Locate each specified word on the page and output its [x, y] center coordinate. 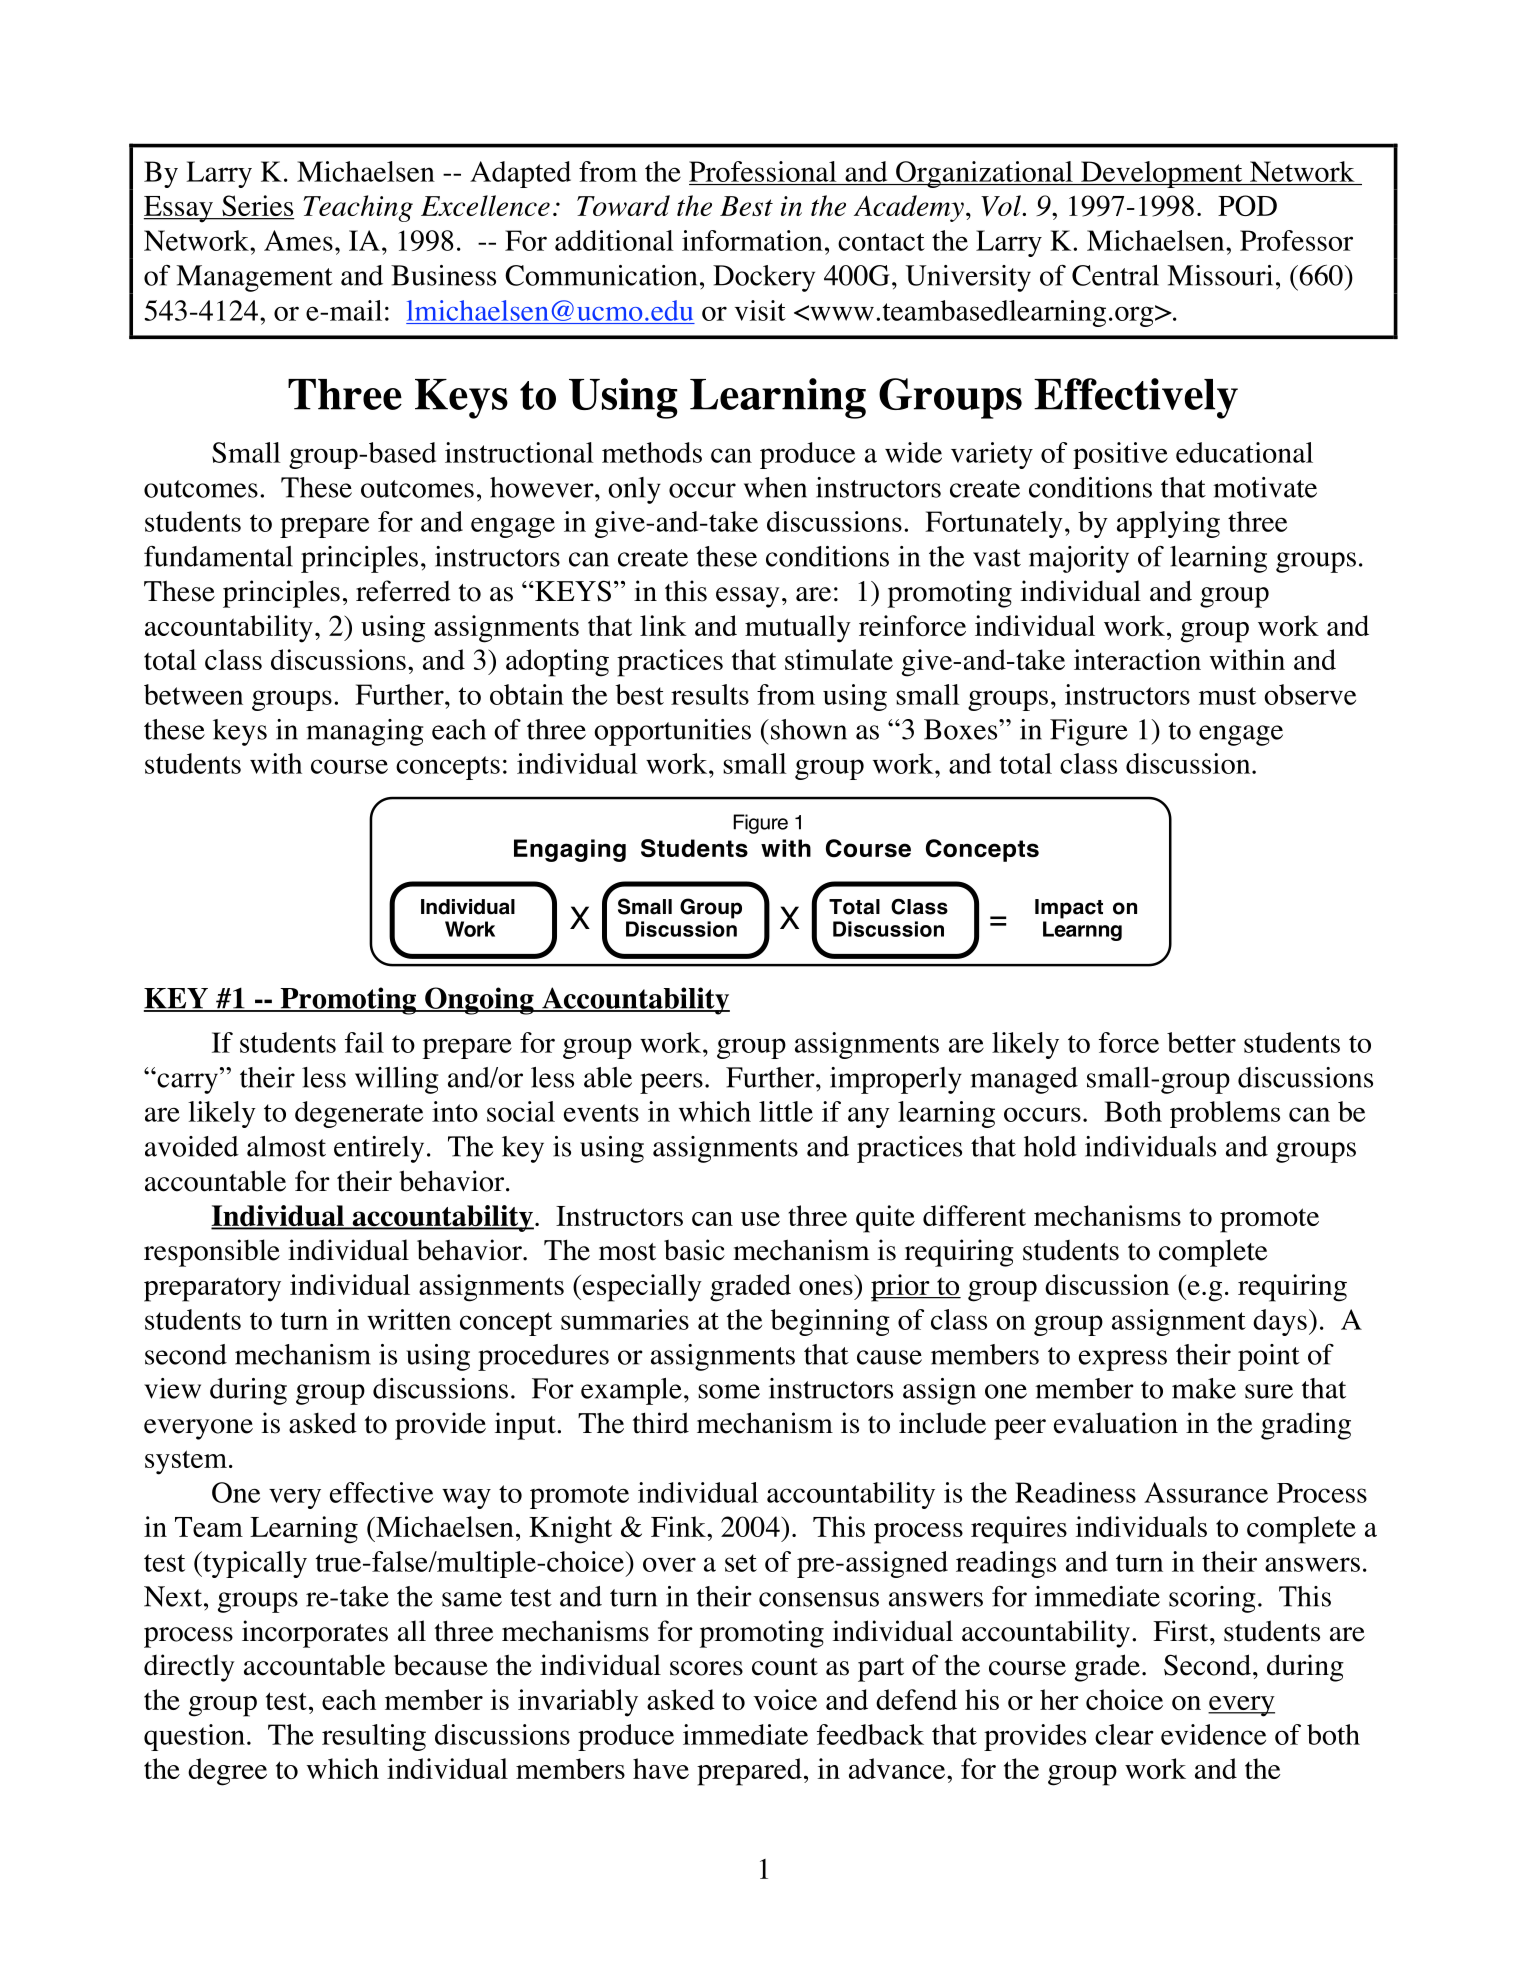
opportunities [672, 732]
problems [1225, 1114]
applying [1168, 524]
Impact [1069, 909]
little [786, 1111]
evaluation [1116, 1423]
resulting [374, 1737]
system [186, 1462]
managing [364, 732]
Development [1162, 174]
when [775, 487]
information [752, 240]
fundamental [218, 556]
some [729, 1391]
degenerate [359, 1114]
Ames [298, 240]
